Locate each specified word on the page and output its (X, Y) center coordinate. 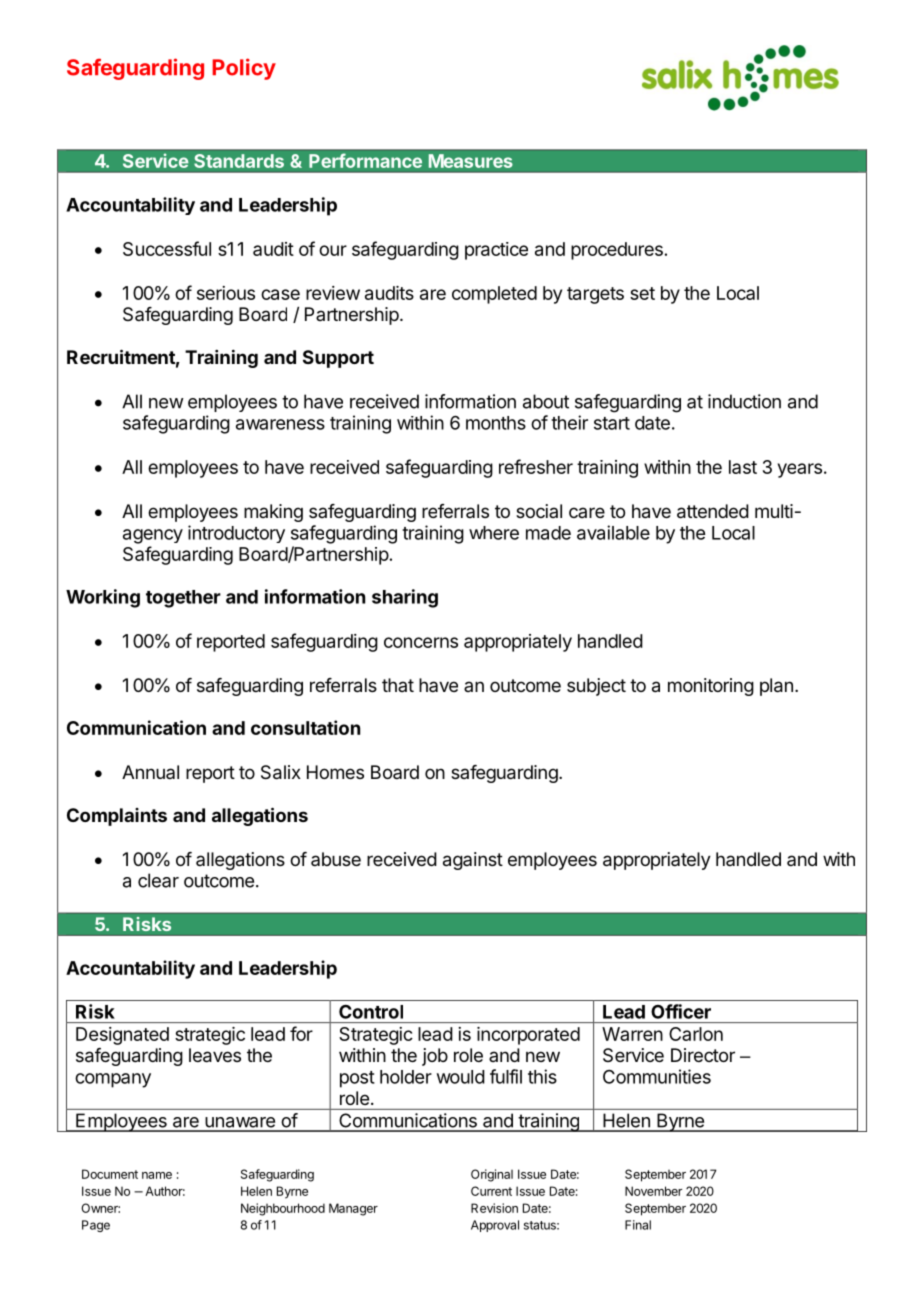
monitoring (711, 687)
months (496, 423)
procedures (617, 251)
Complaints (117, 817)
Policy (244, 69)
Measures (470, 161)
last (743, 467)
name (157, 1175)
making (273, 513)
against (473, 861)
